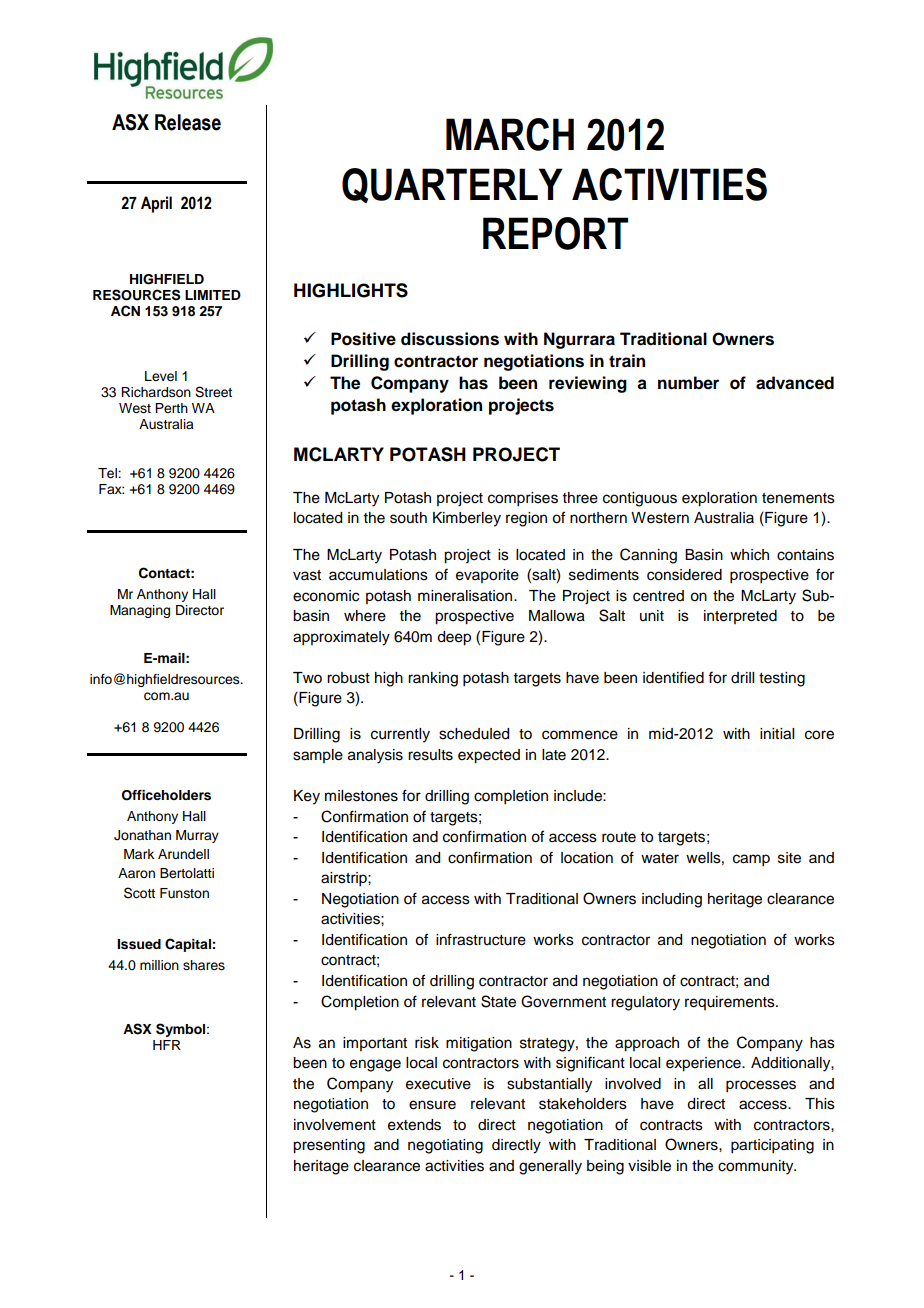 The image size is (924, 1308). What do you see at coordinates (454, 638) in the page?
I see `deep` at bounding box center [454, 638].
